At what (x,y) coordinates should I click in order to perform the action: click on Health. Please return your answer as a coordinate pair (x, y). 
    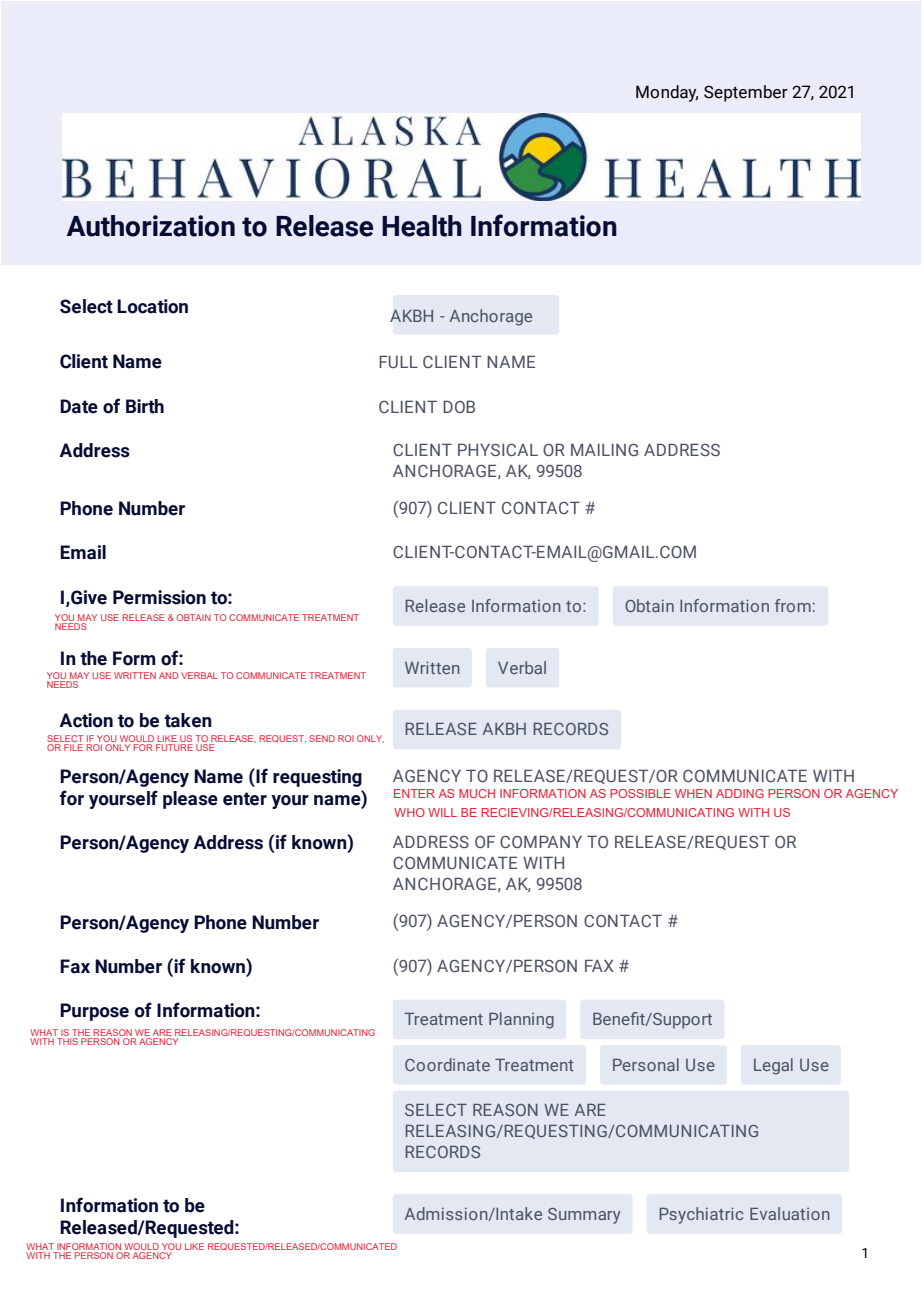
    Looking at the image, I should click on (422, 226).
